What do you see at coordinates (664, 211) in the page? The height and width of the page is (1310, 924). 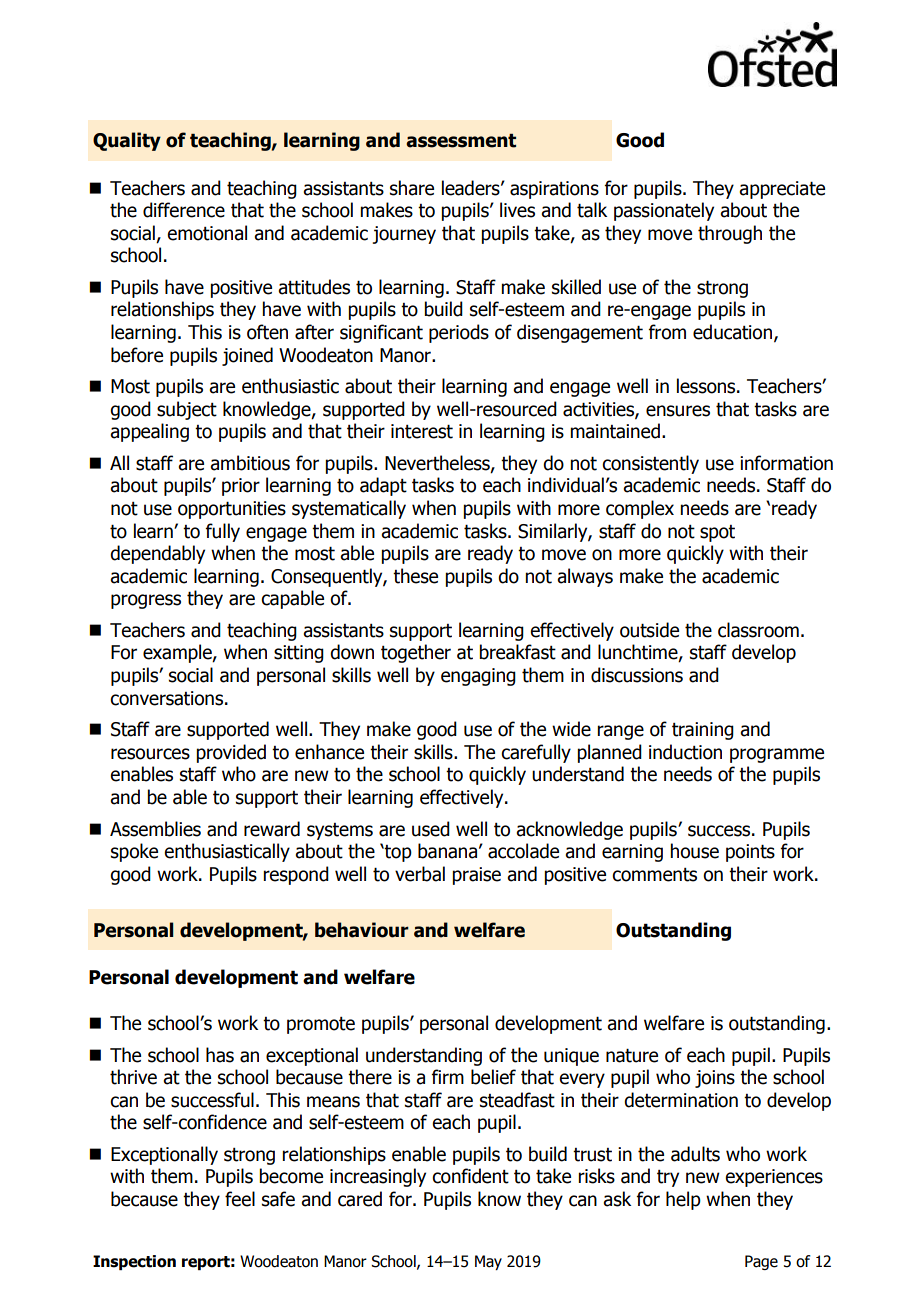 I see `passionately` at bounding box center [664, 211].
